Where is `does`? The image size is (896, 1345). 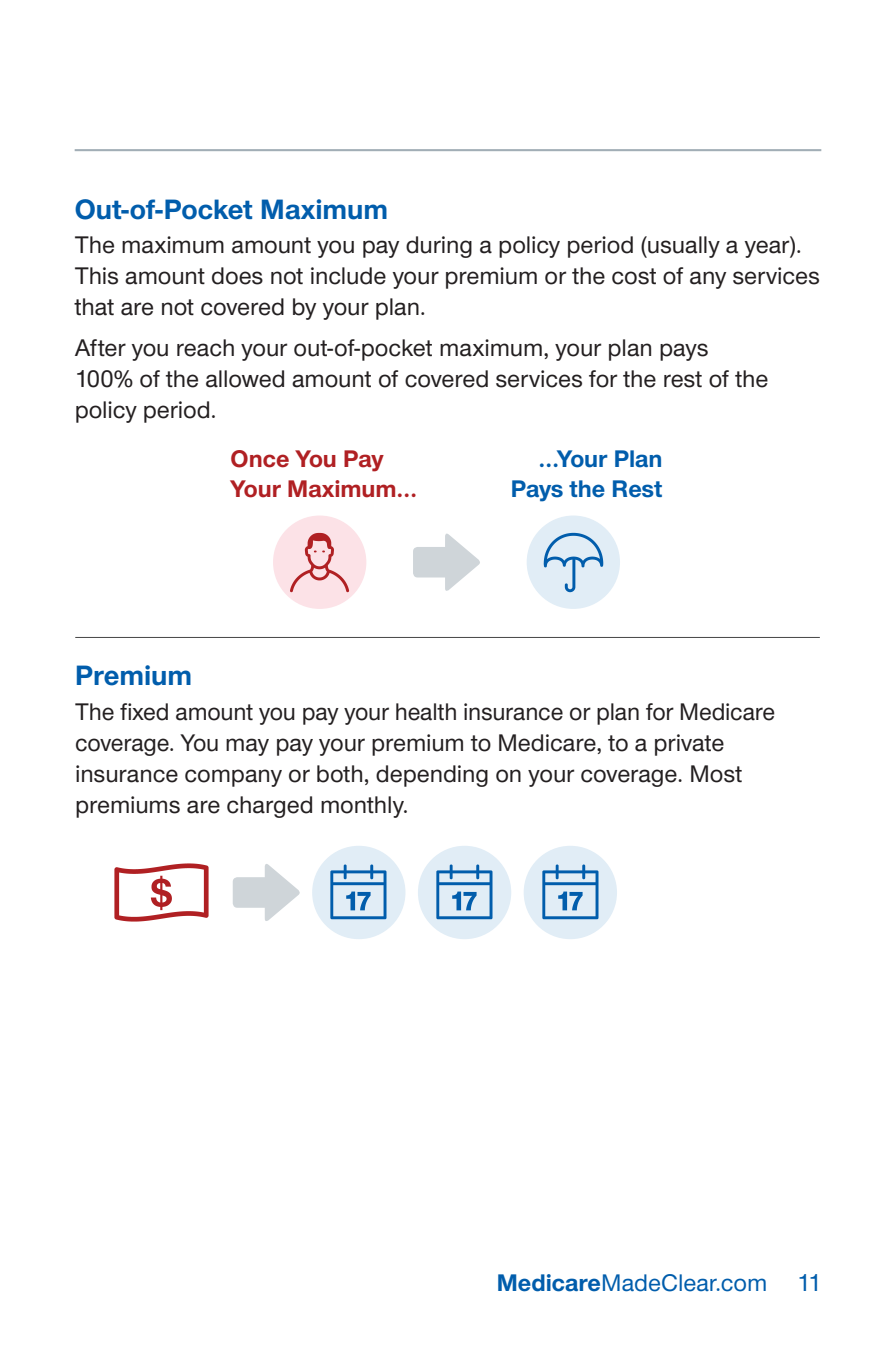
does is located at coordinates (237, 276).
